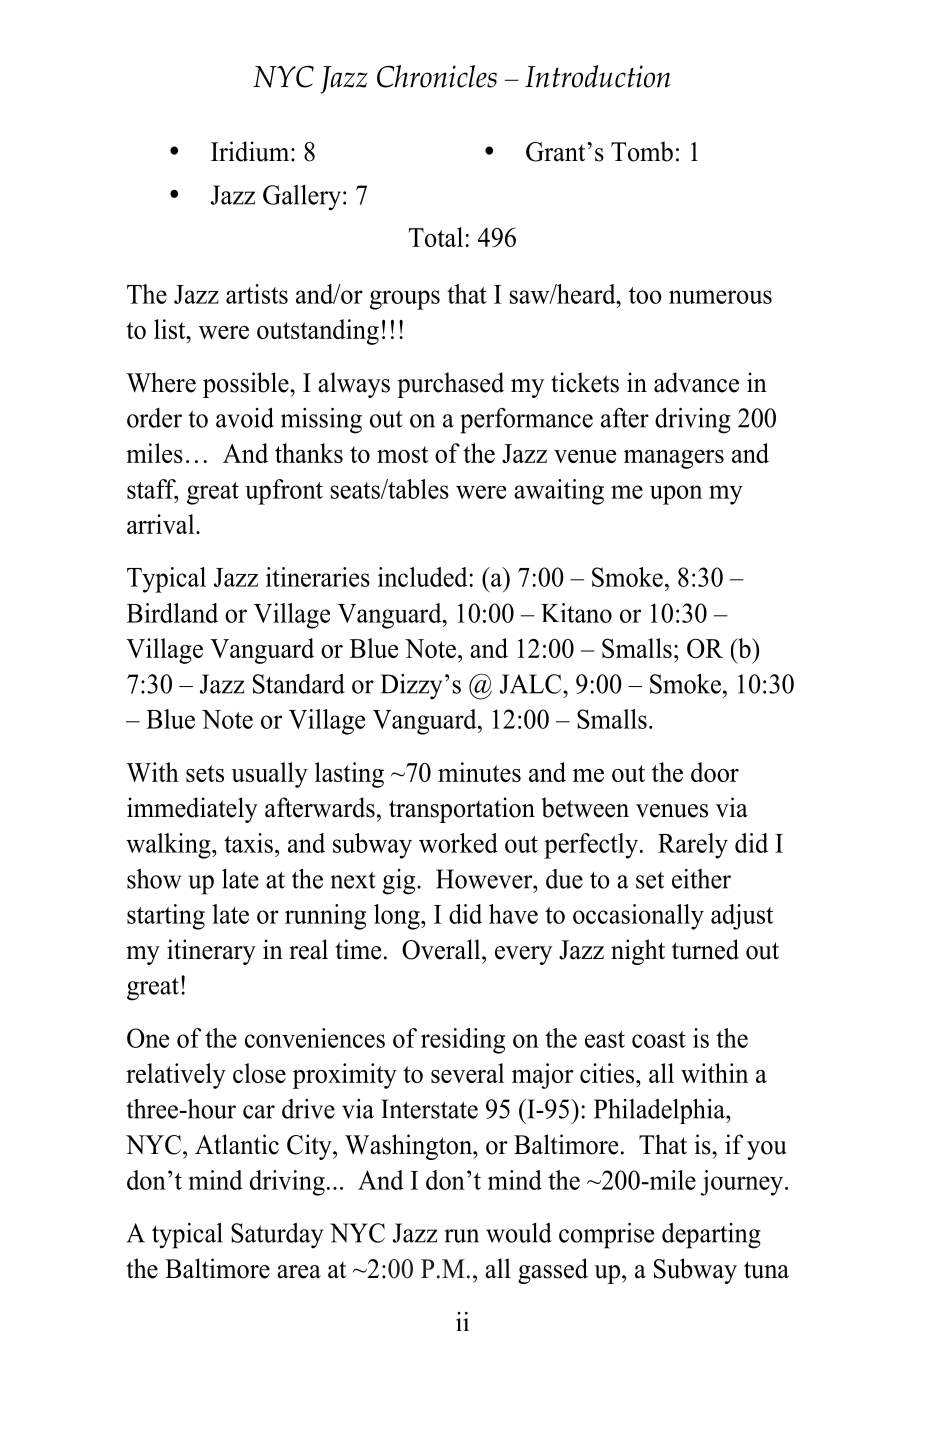 The image size is (925, 1430). I want to click on Standard, so click(299, 684).
